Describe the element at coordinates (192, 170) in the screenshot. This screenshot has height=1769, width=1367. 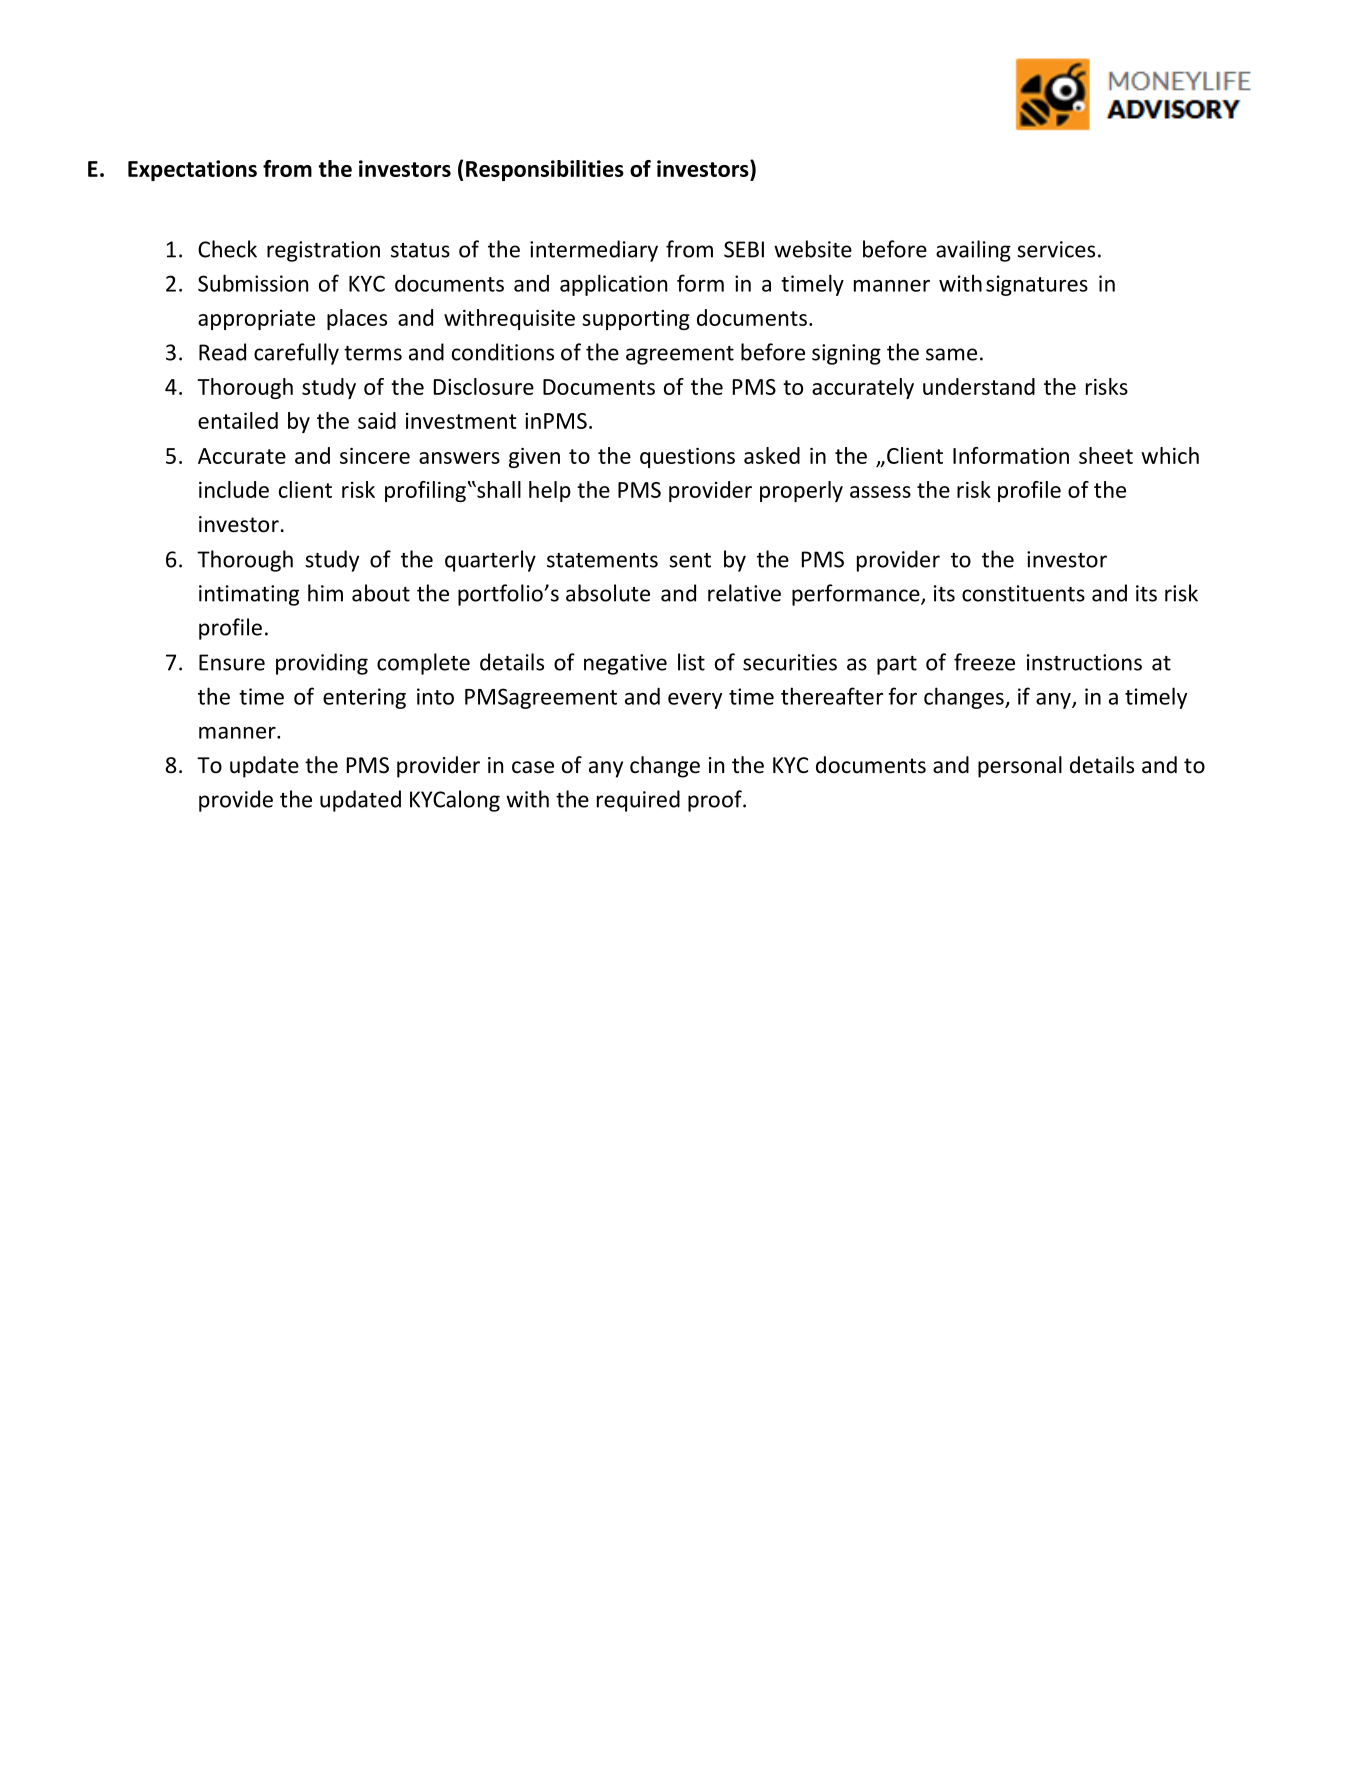
I see `Expectations` at that location.
